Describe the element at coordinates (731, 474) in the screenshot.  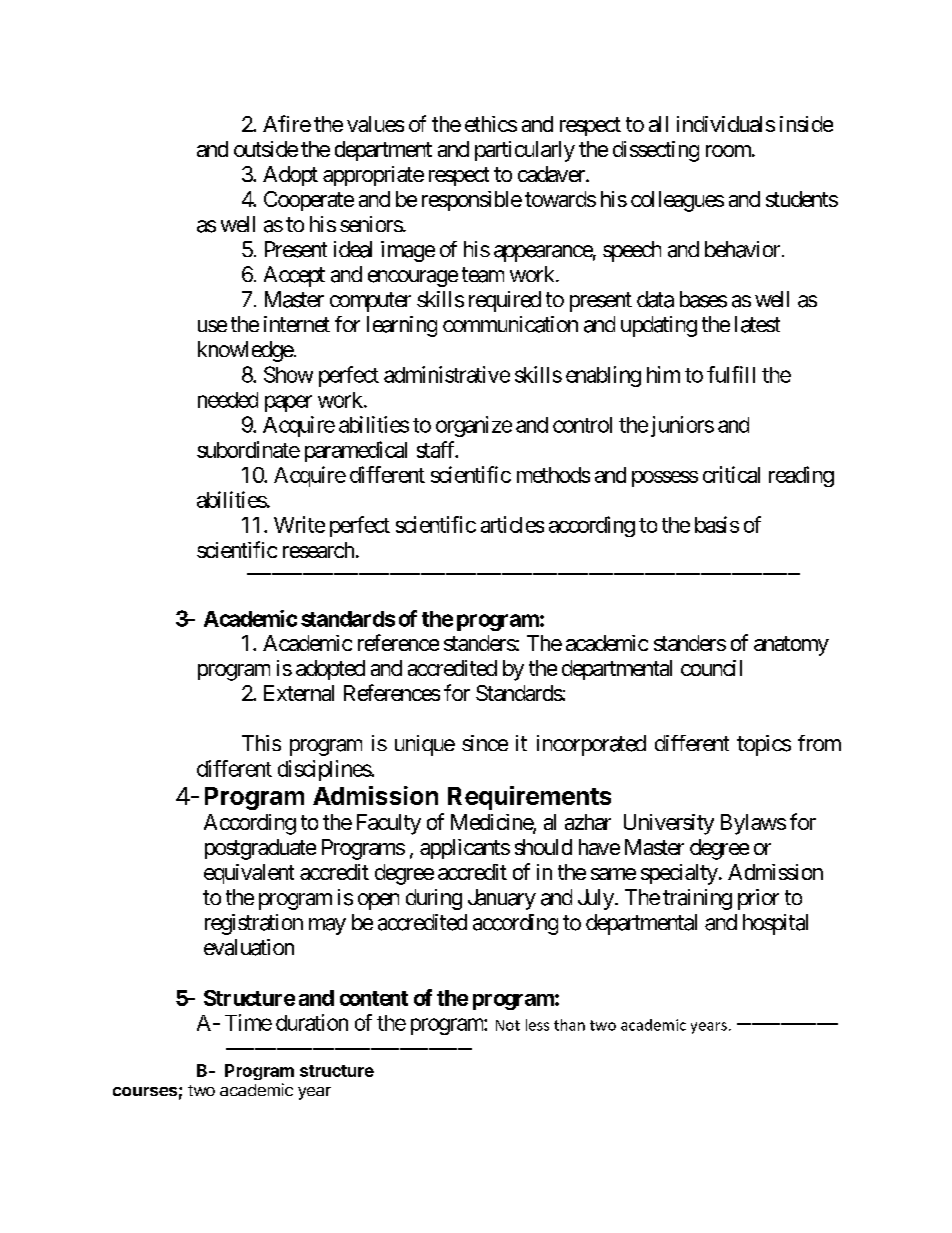
I see `critical` at that location.
